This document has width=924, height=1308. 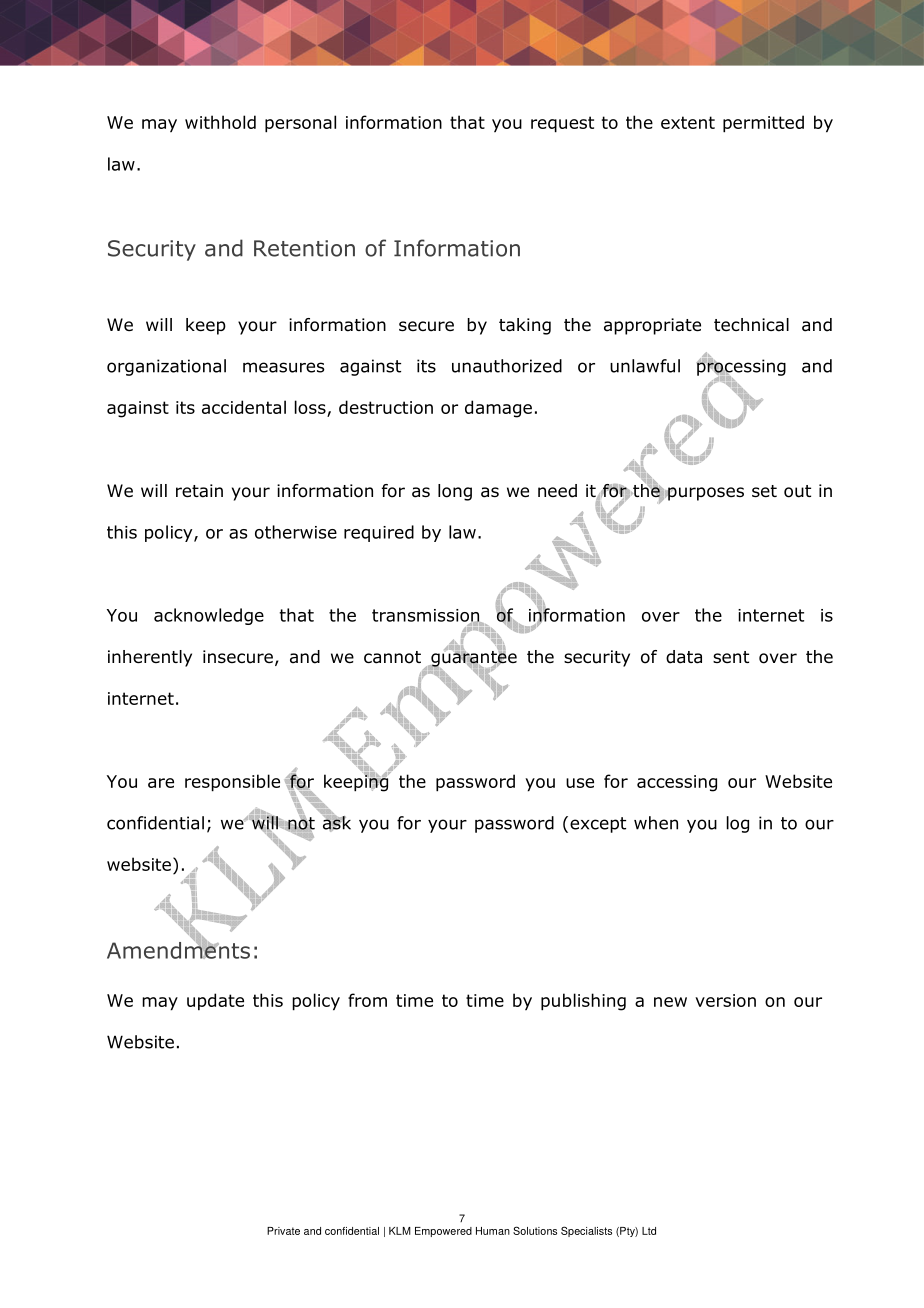 What do you see at coordinates (688, 122) in the document?
I see `extent` at bounding box center [688, 122].
